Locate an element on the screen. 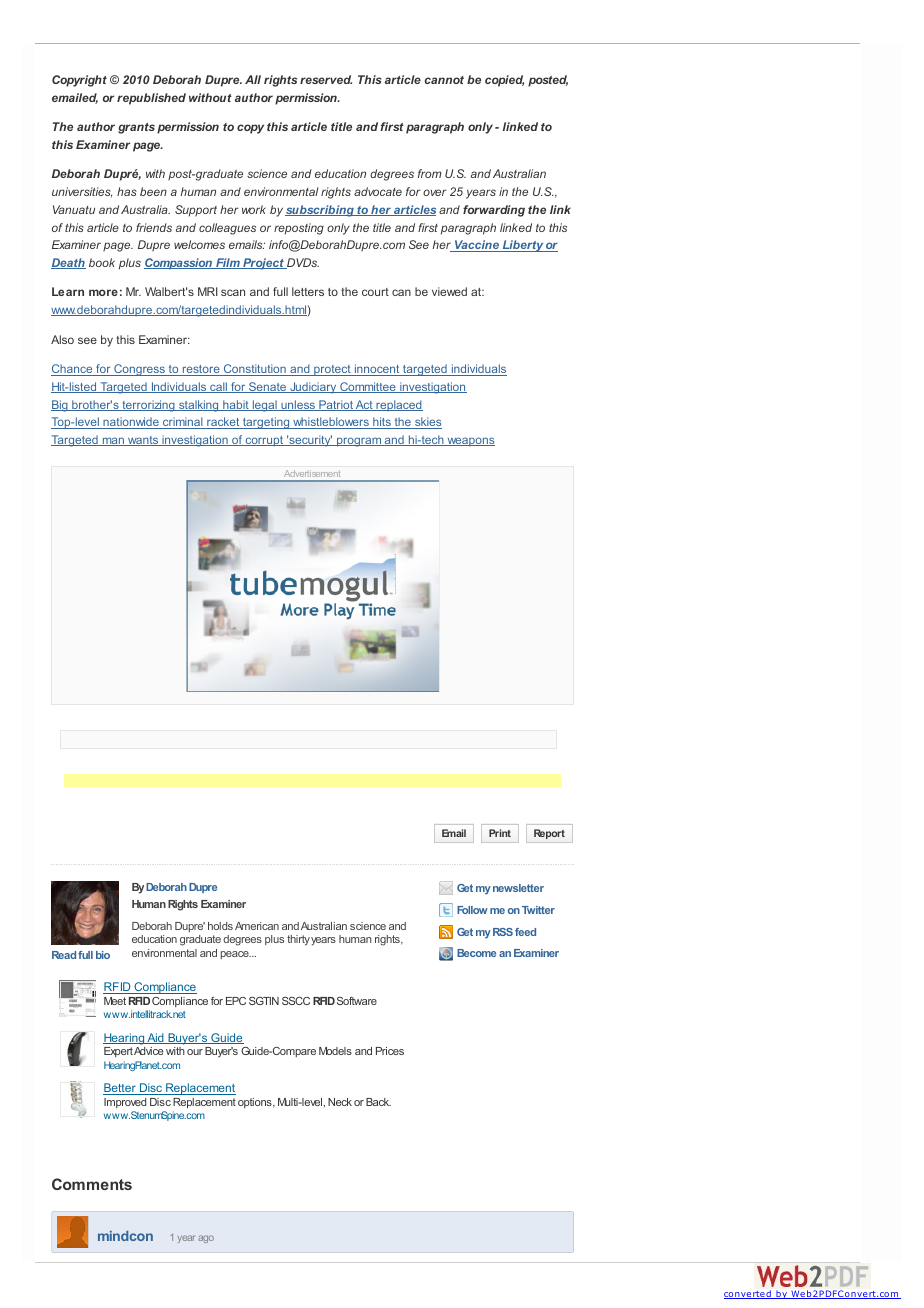  Print is located at coordinates (500, 833).
